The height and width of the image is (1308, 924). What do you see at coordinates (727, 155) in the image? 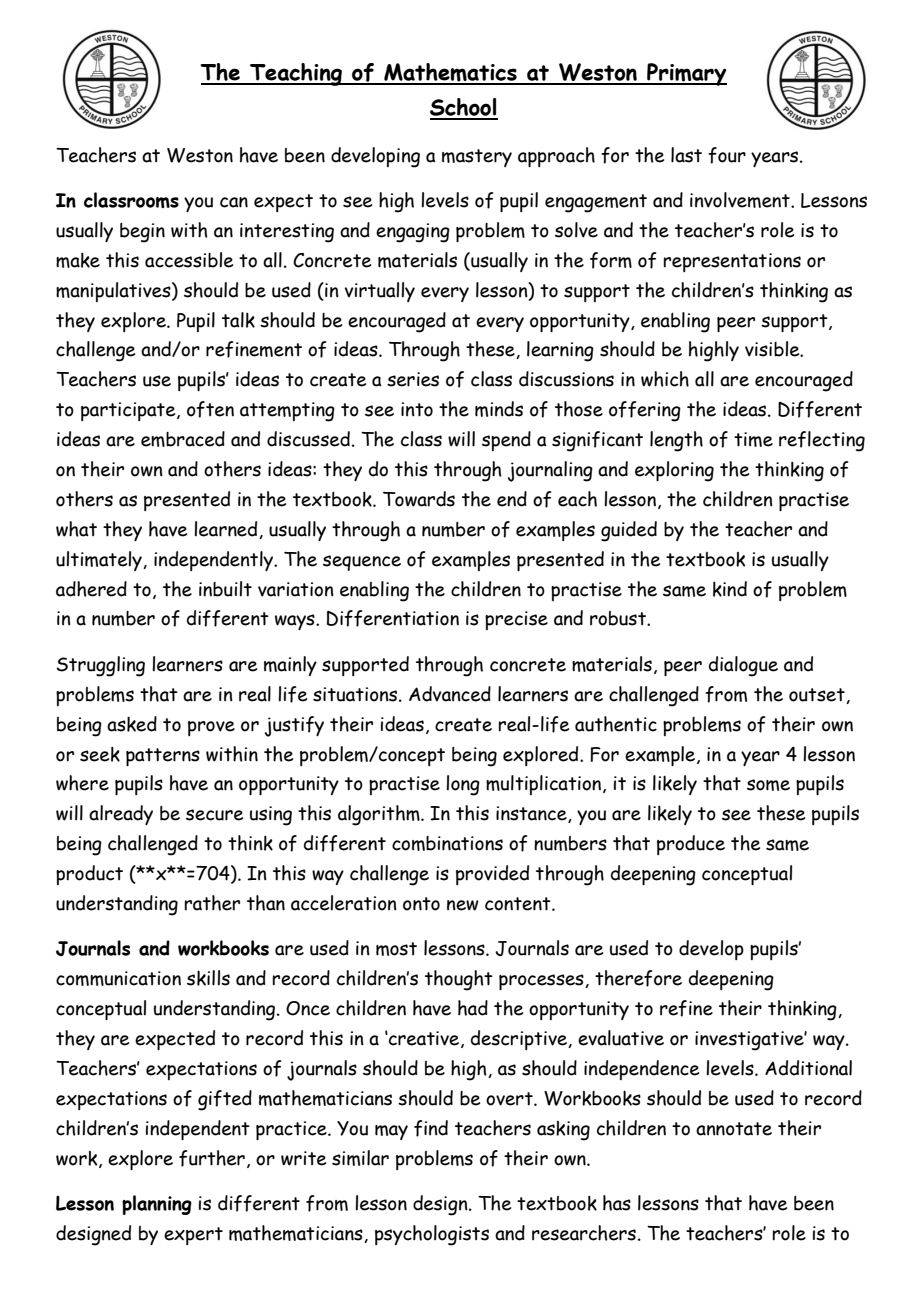
I see `four` at bounding box center [727, 155].
